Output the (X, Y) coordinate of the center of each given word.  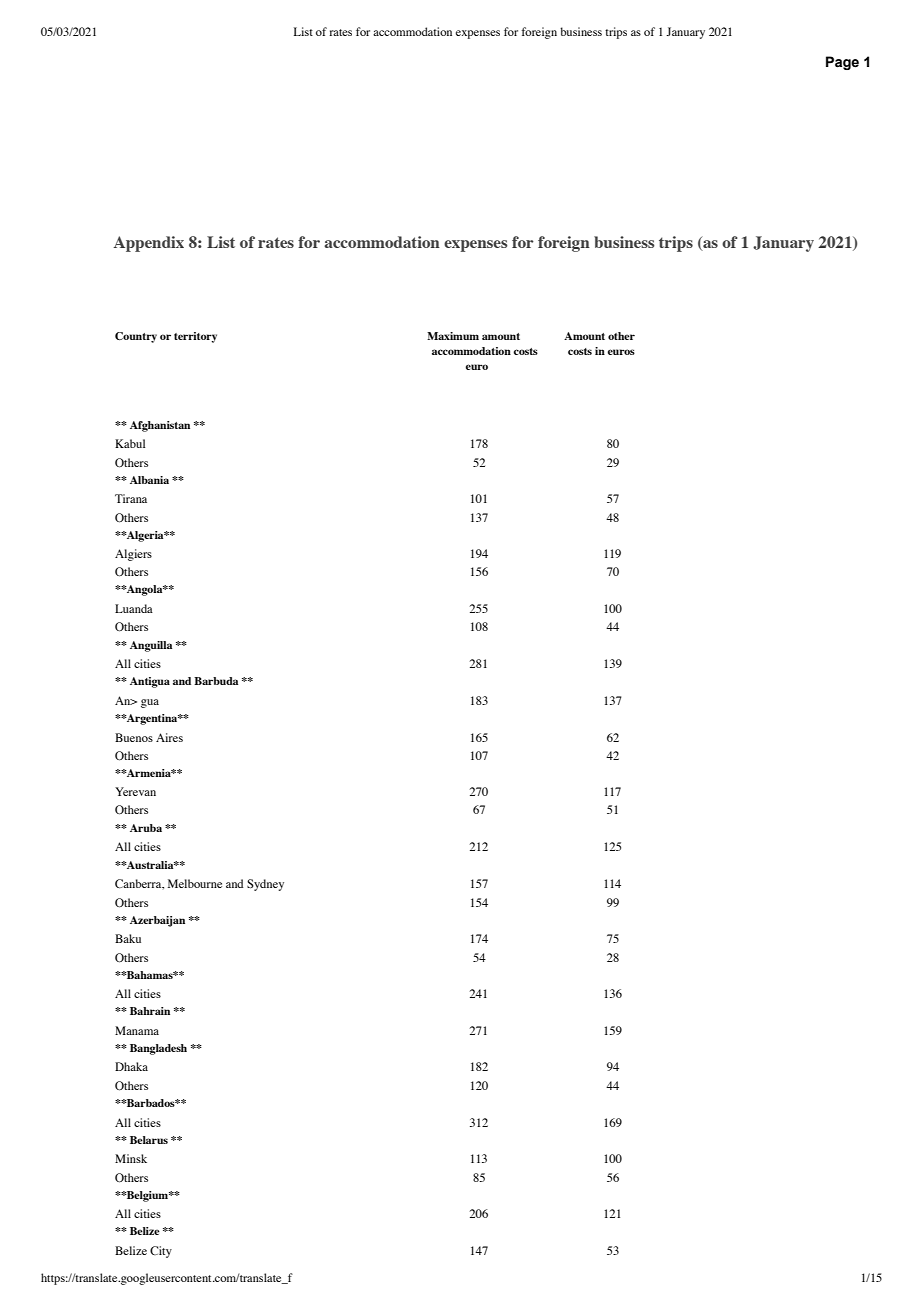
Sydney (265, 885)
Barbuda (216, 681)
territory (195, 337)
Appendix (148, 244)
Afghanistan (160, 426)
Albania (149, 480)
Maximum (453, 336)
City (161, 1252)
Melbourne (195, 883)
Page (842, 63)
